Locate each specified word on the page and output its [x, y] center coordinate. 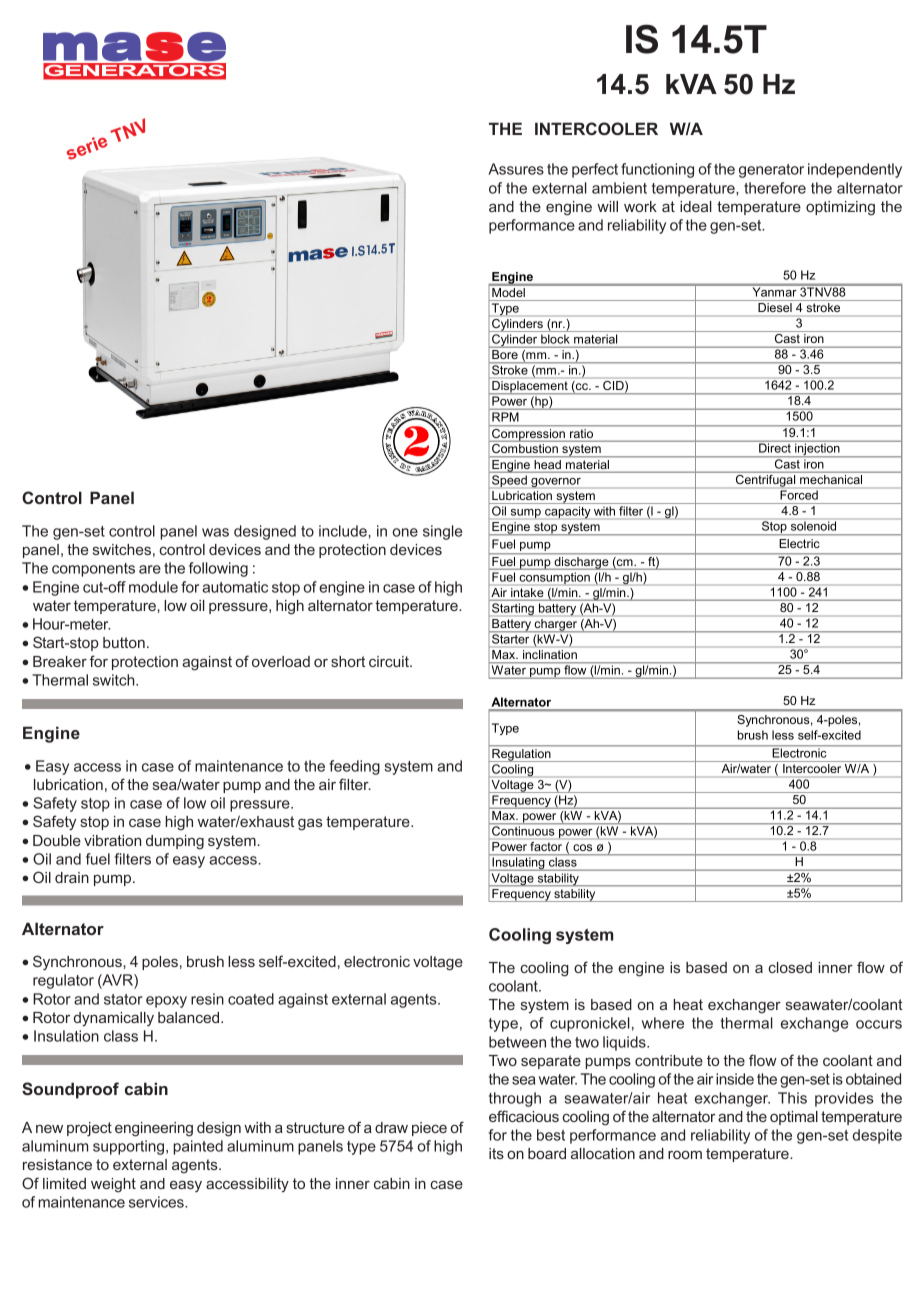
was [215, 532]
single [442, 532]
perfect [595, 170]
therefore [775, 188]
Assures [516, 169]
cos [582, 847]
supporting [130, 1147]
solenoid [813, 526]
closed [790, 967]
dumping [175, 842]
